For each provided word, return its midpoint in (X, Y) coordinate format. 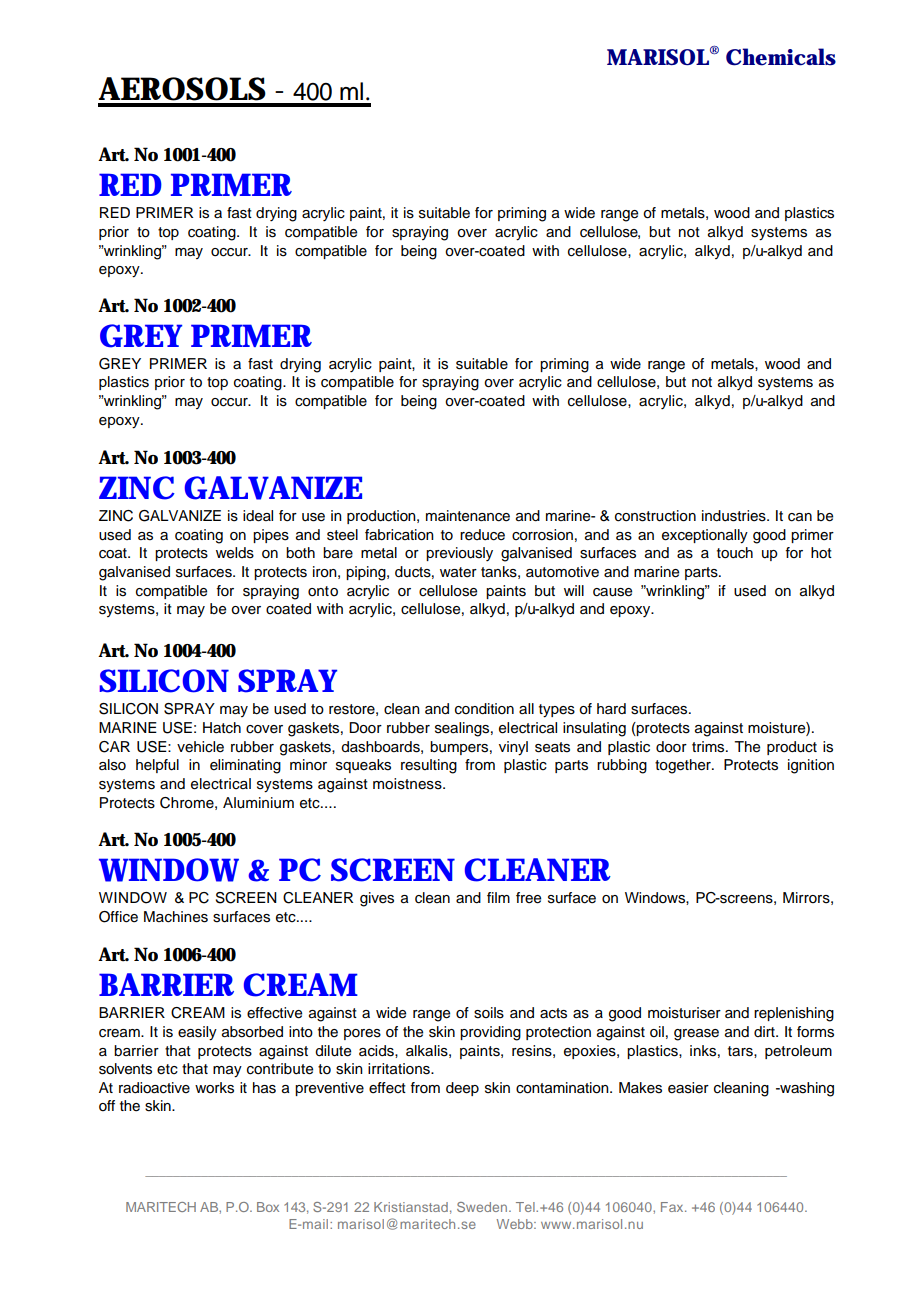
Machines (176, 917)
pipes (271, 536)
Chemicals (781, 57)
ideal (258, 516)
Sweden (482, 1207)
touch (735, 553)
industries (735, 516)
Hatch (222, 728)
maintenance (468, 516)
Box (268, 1207)
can (800, 517)
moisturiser (684, 1013)
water (458, 572)
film (498, 897)
